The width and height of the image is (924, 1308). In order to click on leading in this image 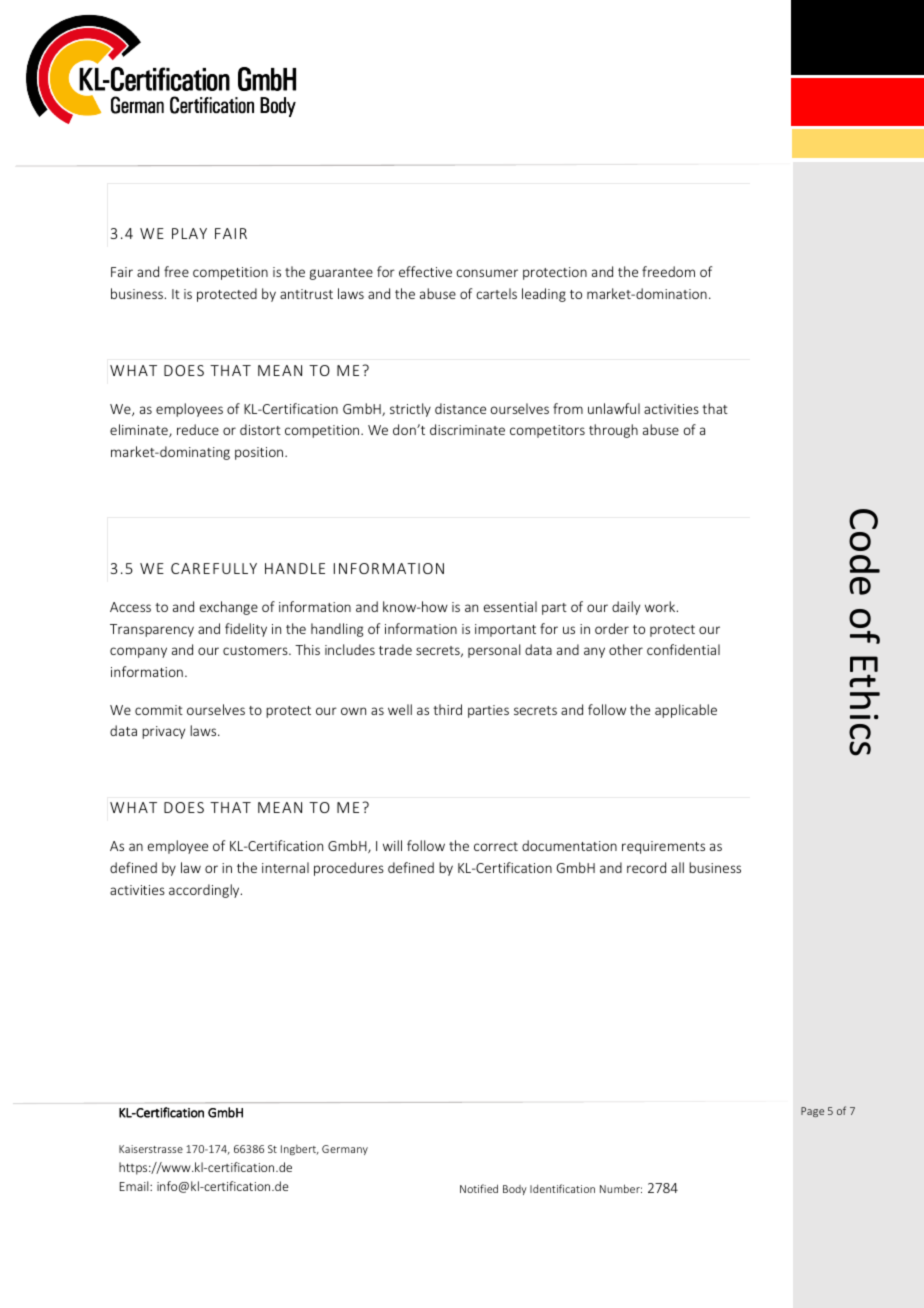, I will do `click(544, 295)`.
